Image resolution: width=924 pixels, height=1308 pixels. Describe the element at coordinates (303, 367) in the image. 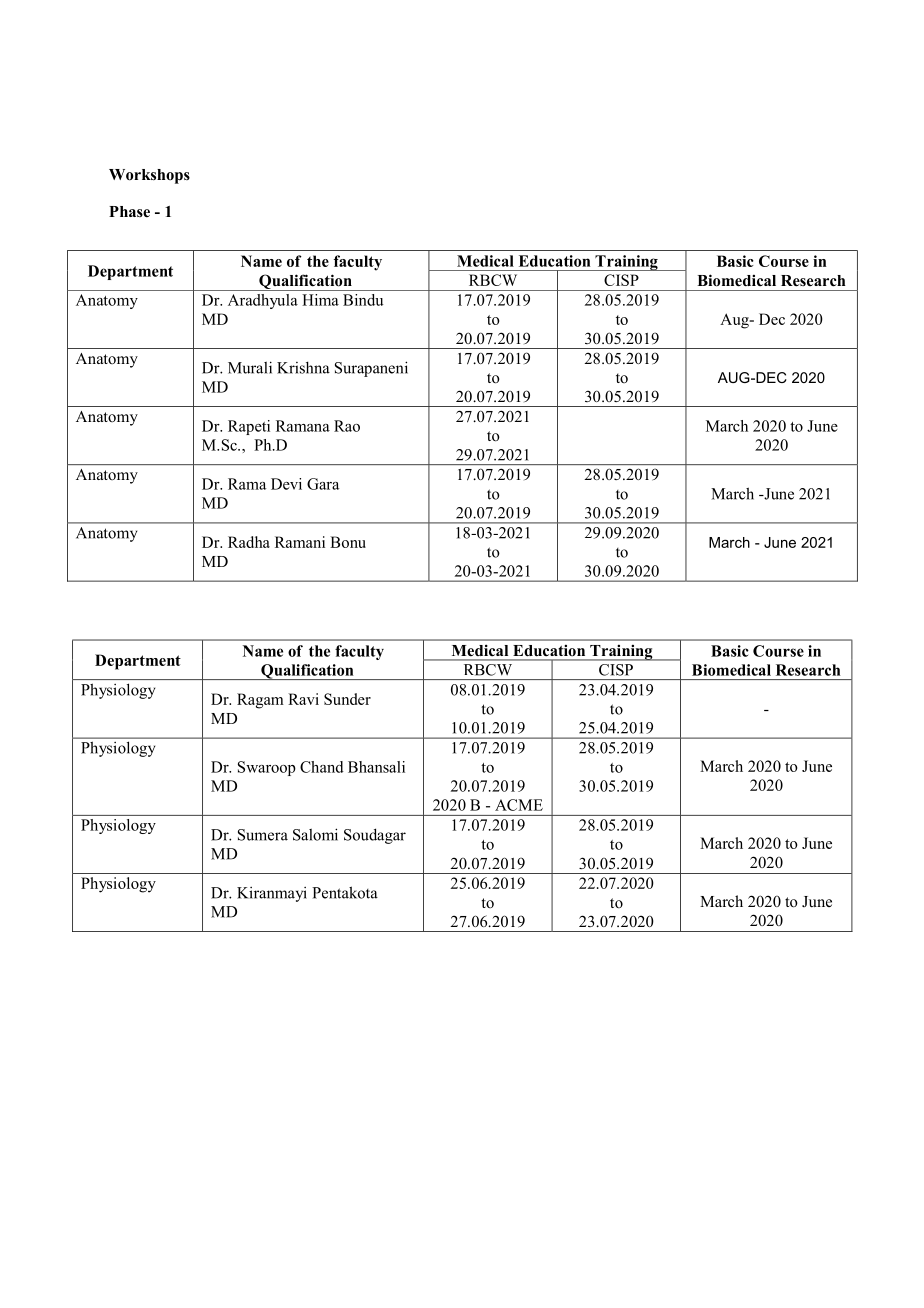

I see `Krishna` at that location.
